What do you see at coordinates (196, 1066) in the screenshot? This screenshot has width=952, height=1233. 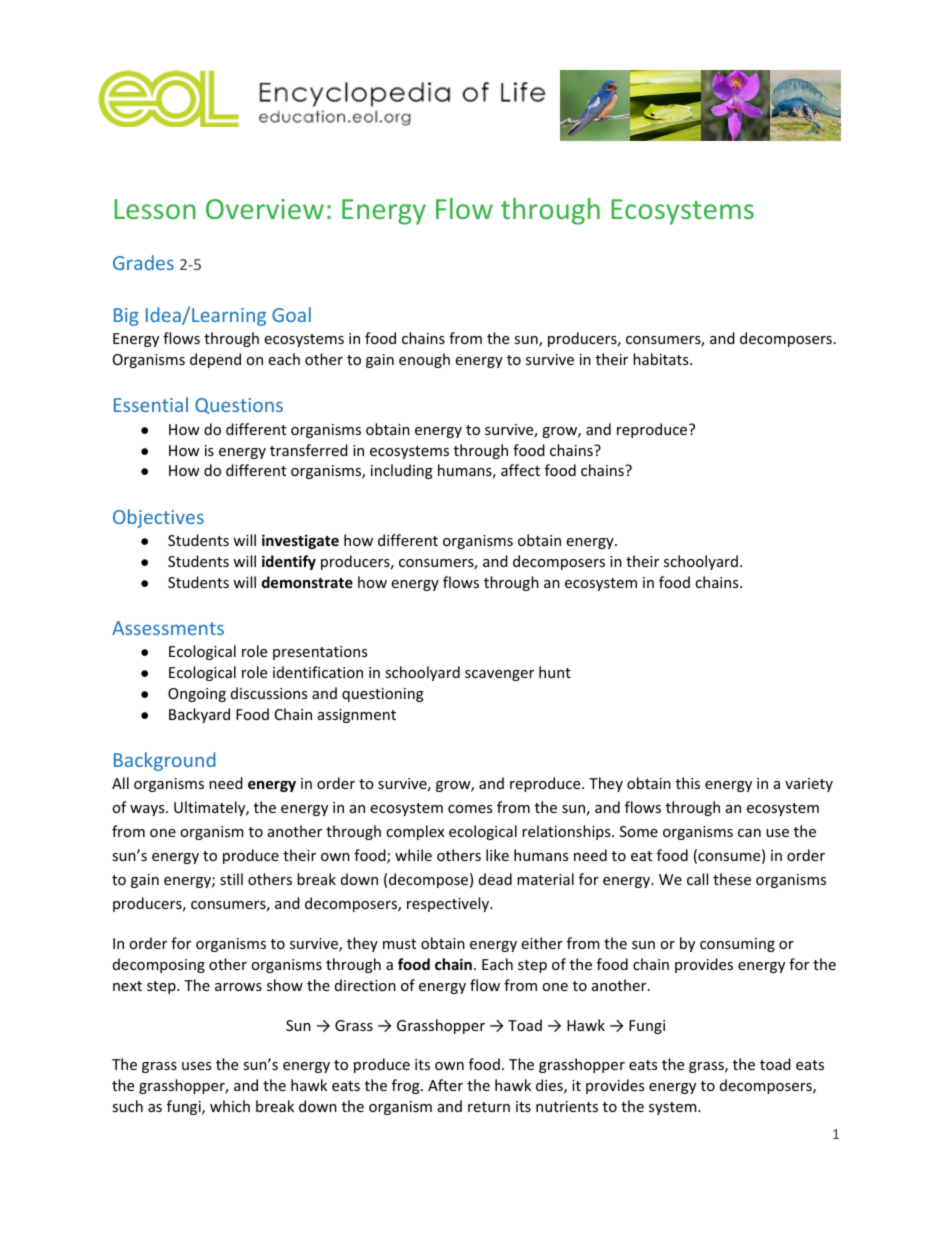 I see `uses` at bounding box center [196, 1066].
